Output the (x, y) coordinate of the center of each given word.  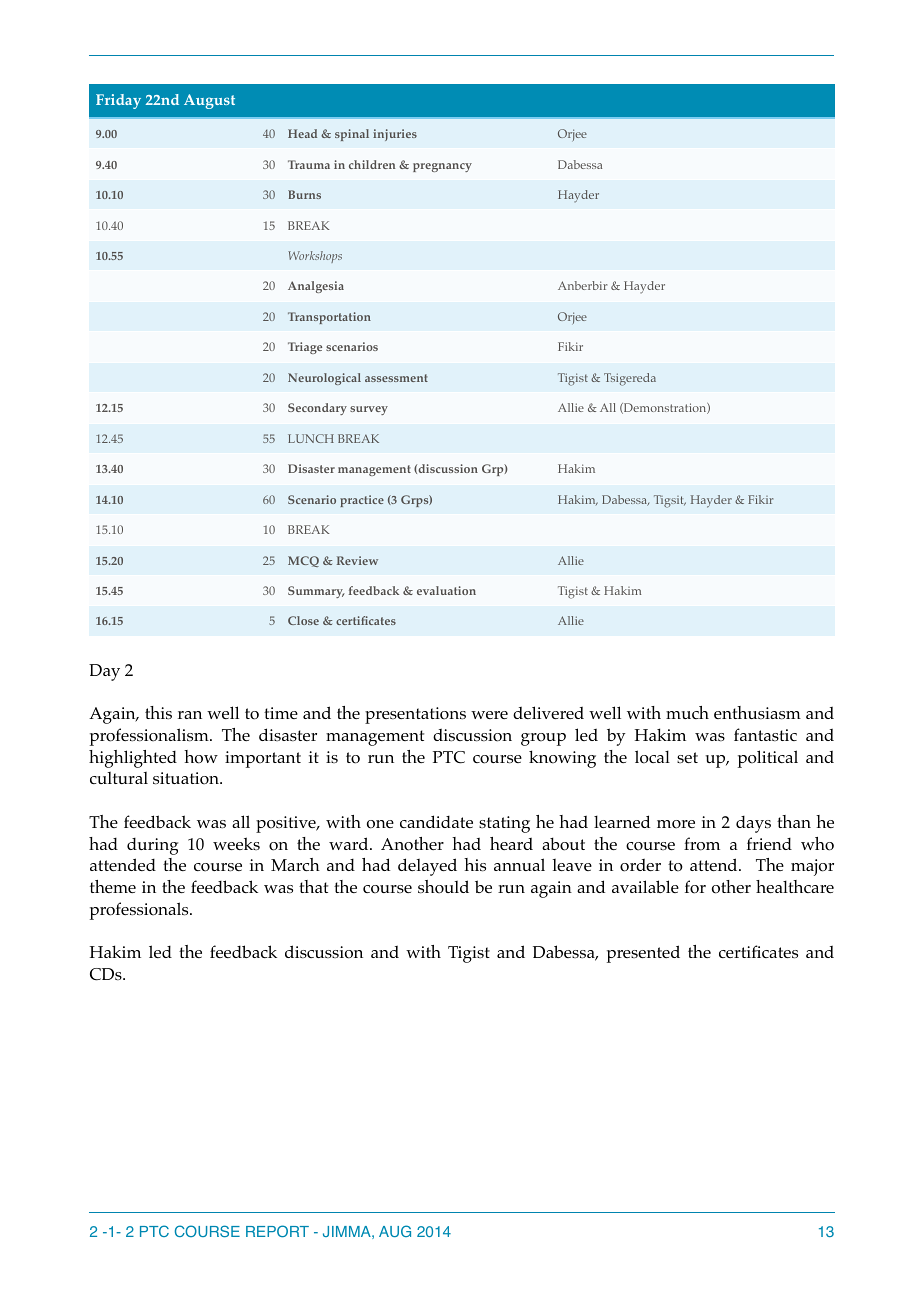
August (209, 101)
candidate (436, 821)
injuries (395, 135)
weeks (236, 843)
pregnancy (442, 167)
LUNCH (311, 438)
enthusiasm (757, 713)
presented (643, 954)
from (702, 844)
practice (362, 501)
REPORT (277, 1231)
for (695, 887)
